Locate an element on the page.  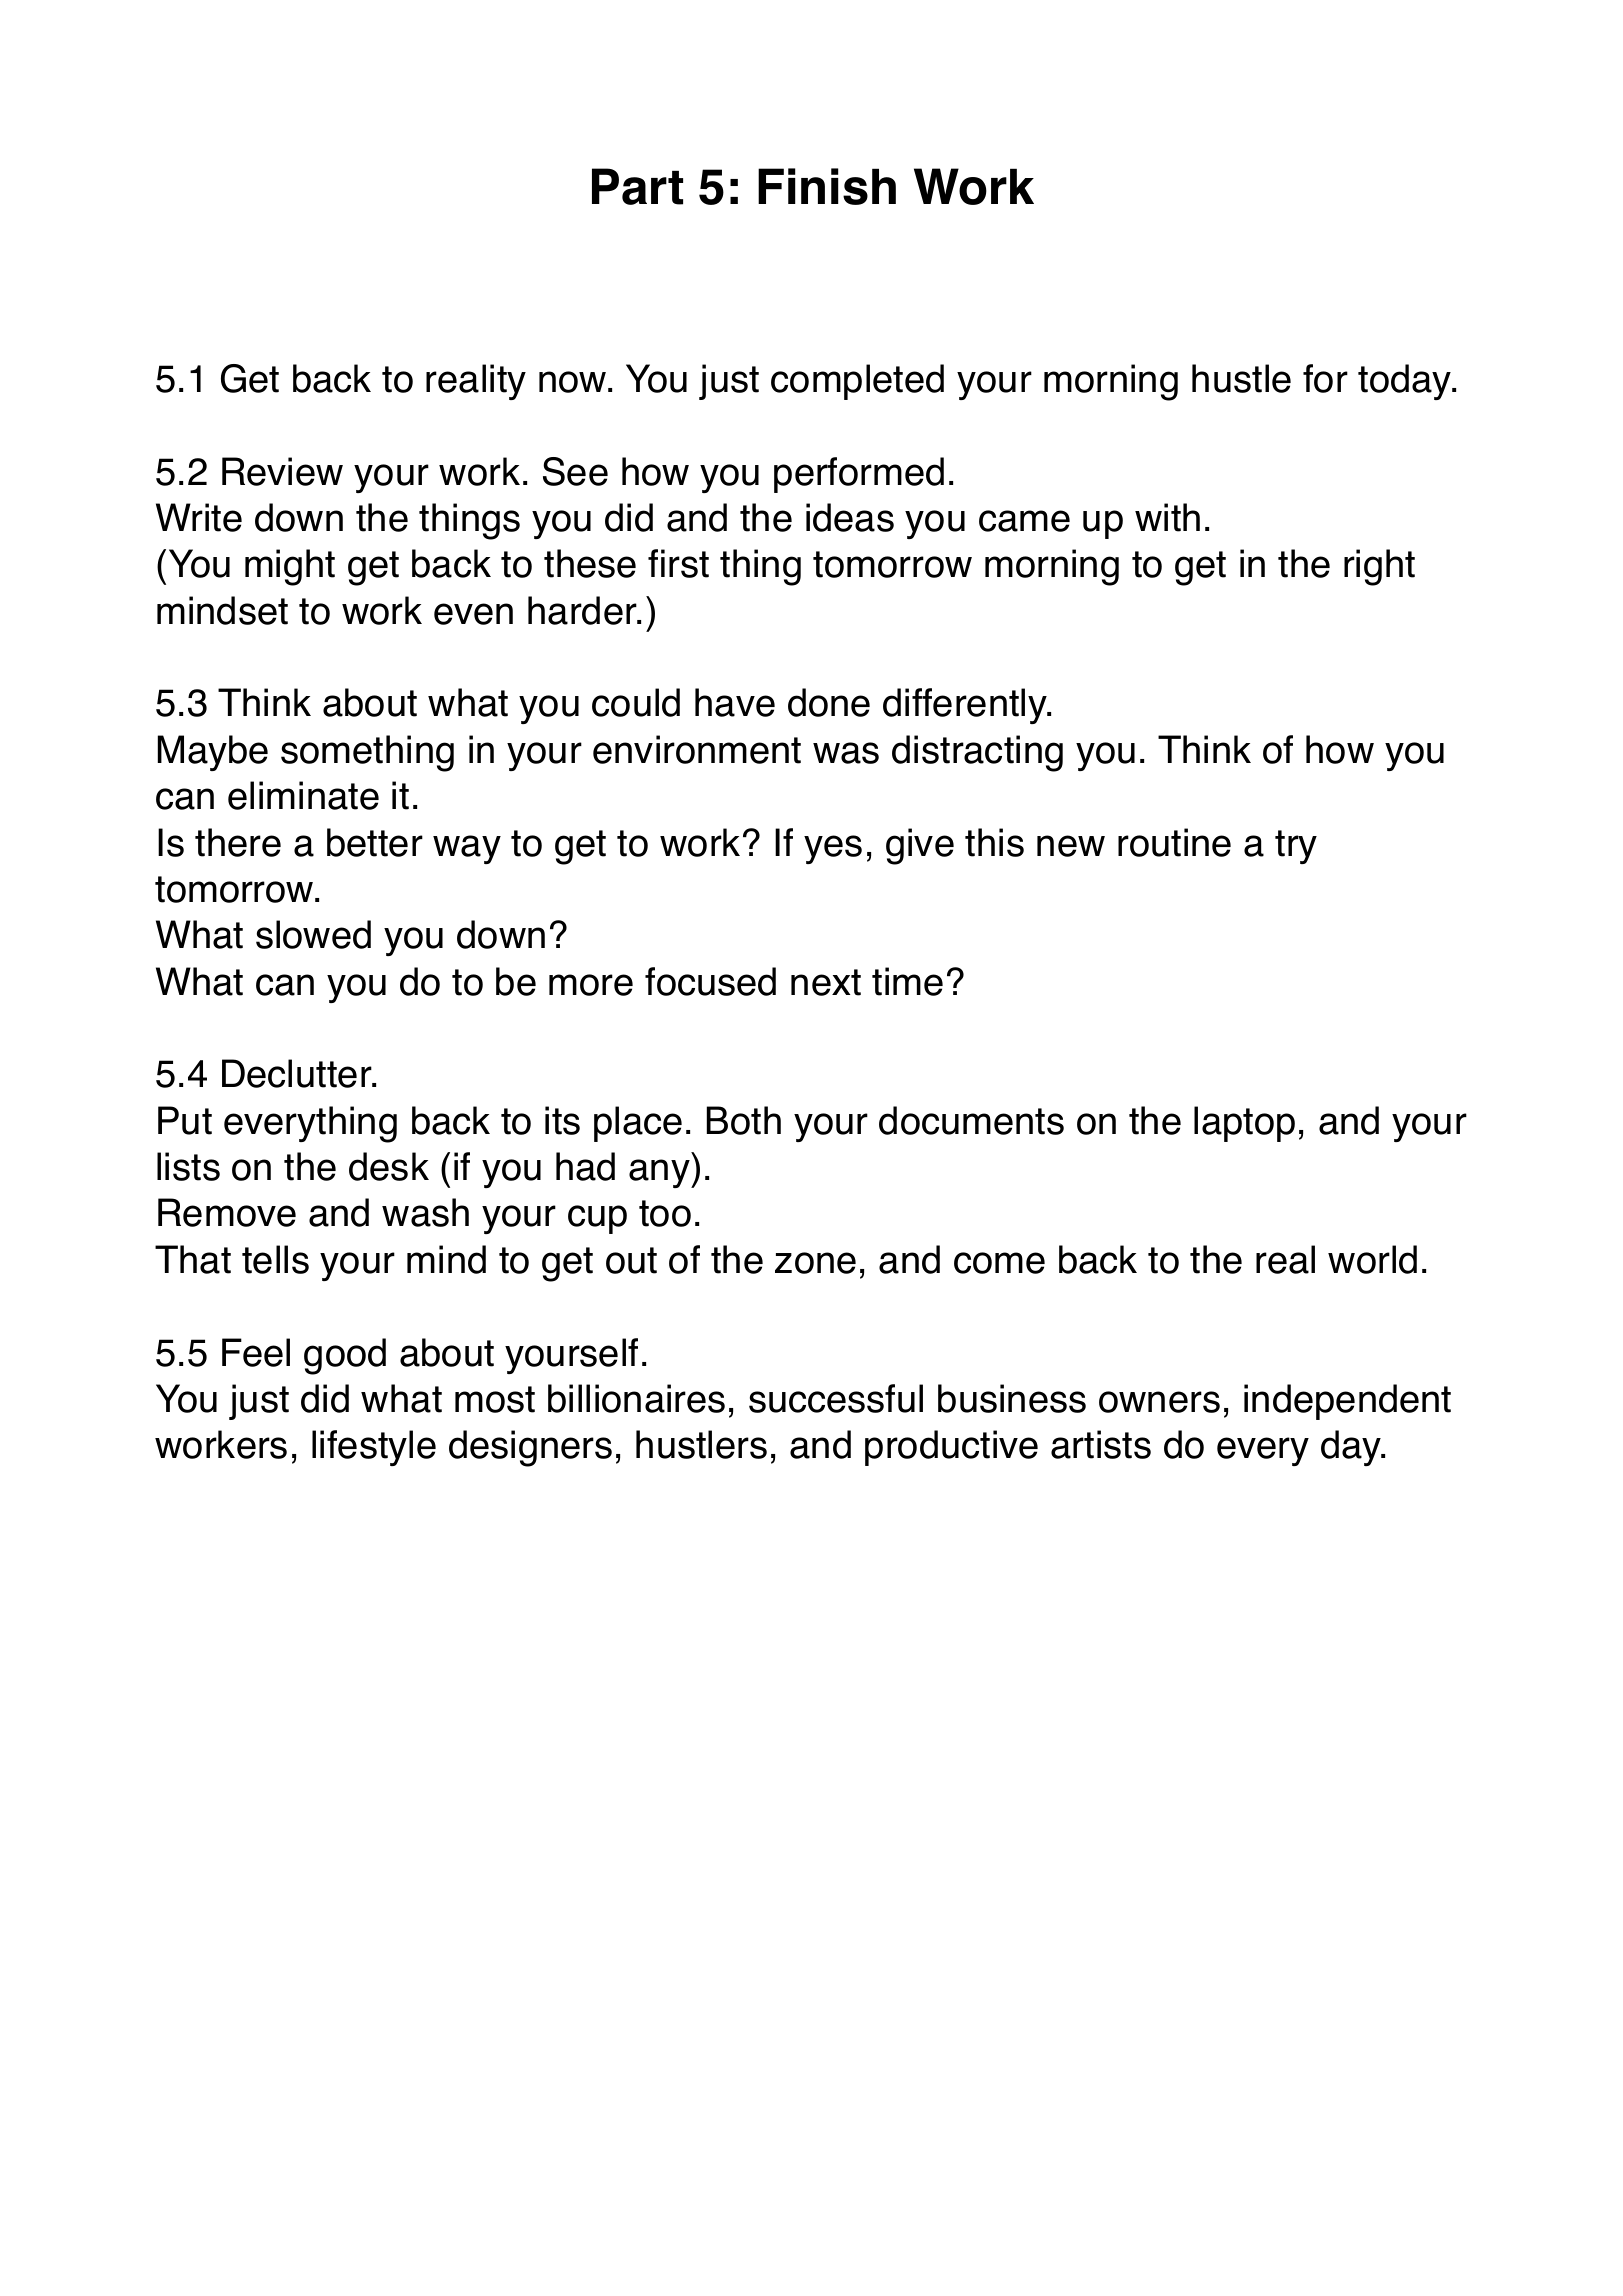
independent is located at coordinates (1347, 1402).
